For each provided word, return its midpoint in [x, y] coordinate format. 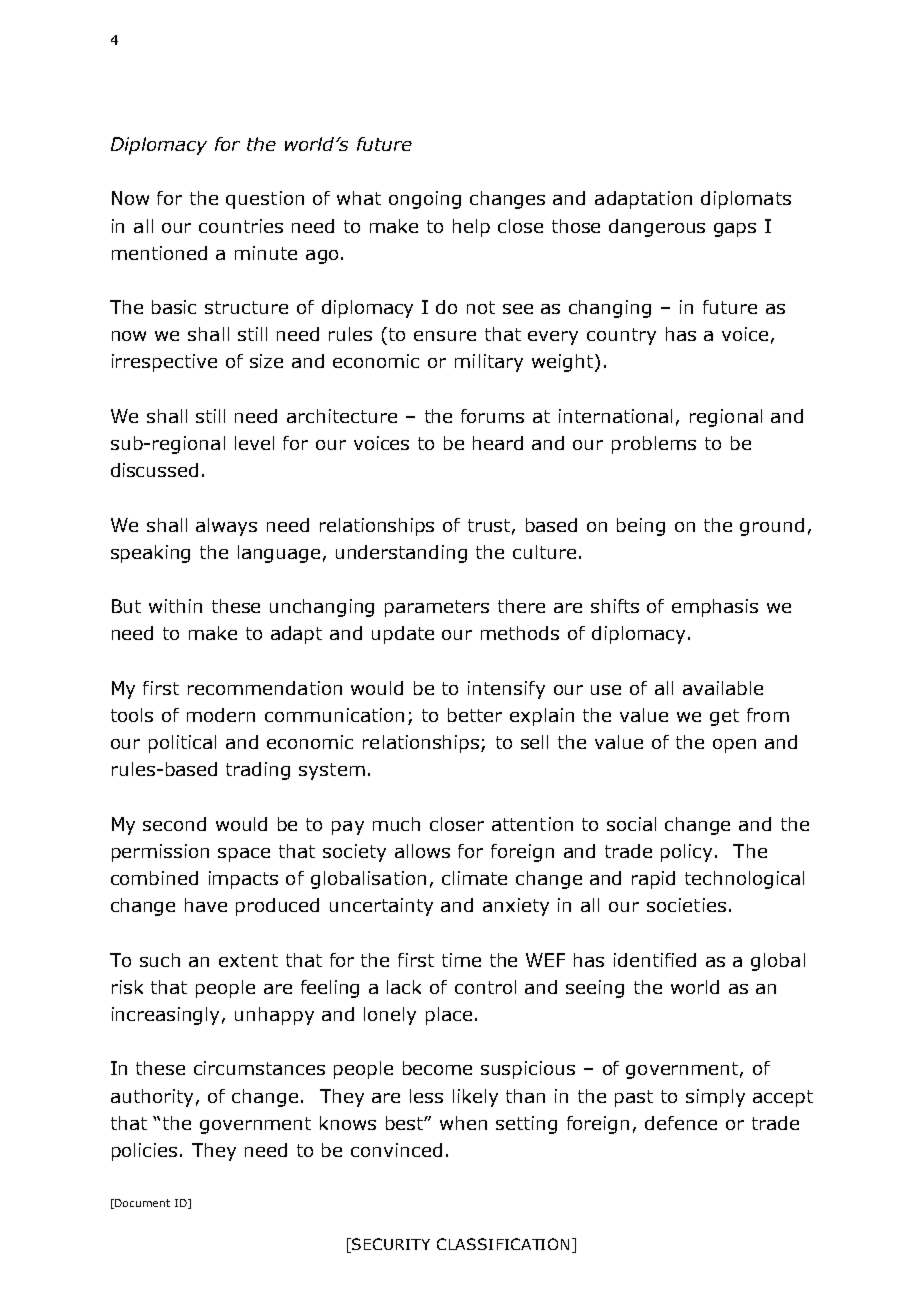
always [226, 527]
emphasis [715, 608]
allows [422, 851]
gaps [735, 230]
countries [241, 226]
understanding [401, 554]
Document [142, 1203]
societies [686, 905]
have [206, 905]
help [471, 228]
